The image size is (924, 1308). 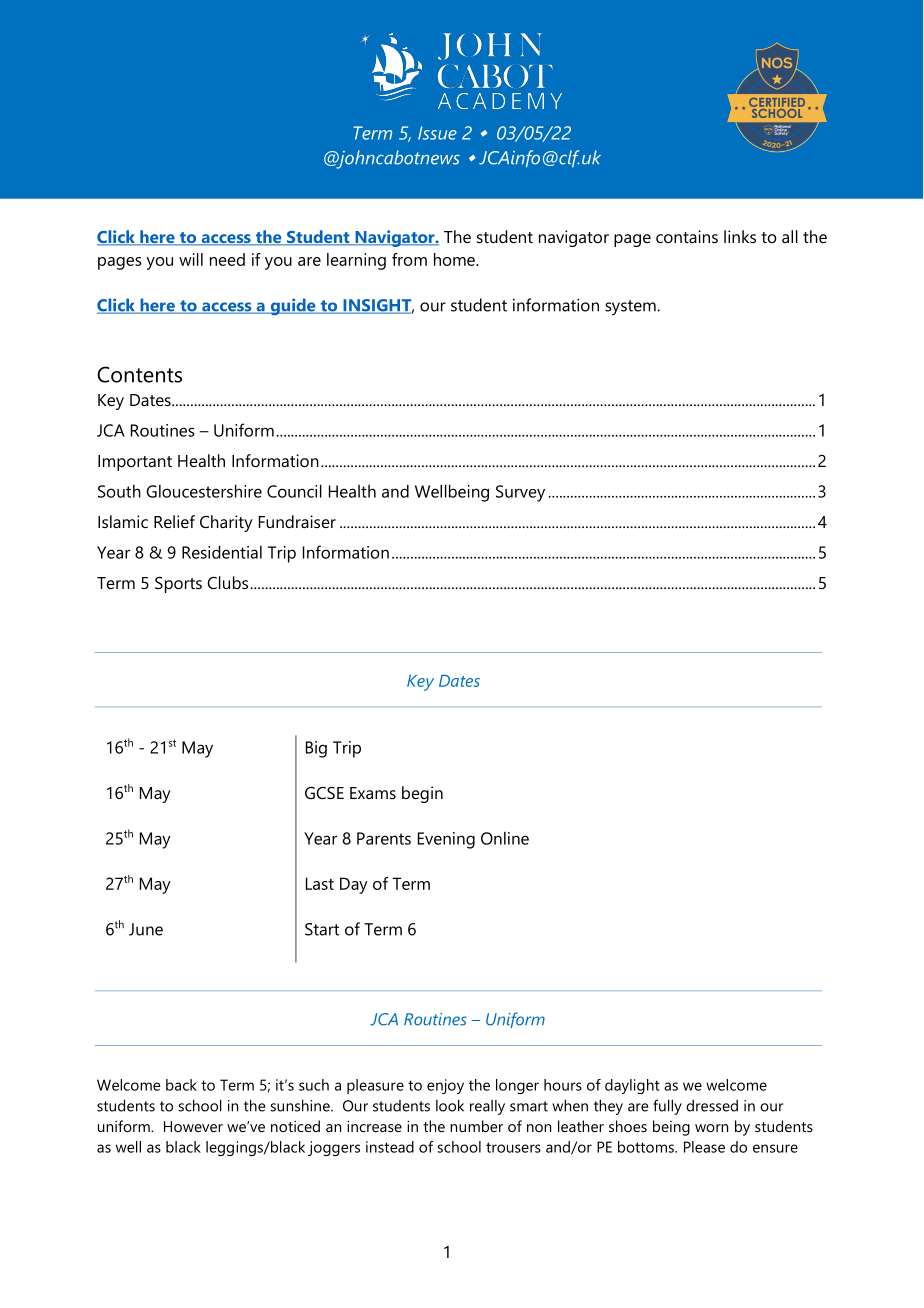 What do you see at coordinates (324, 793) in the document?
I see `GCSE` at bounding box center [324, 793].
